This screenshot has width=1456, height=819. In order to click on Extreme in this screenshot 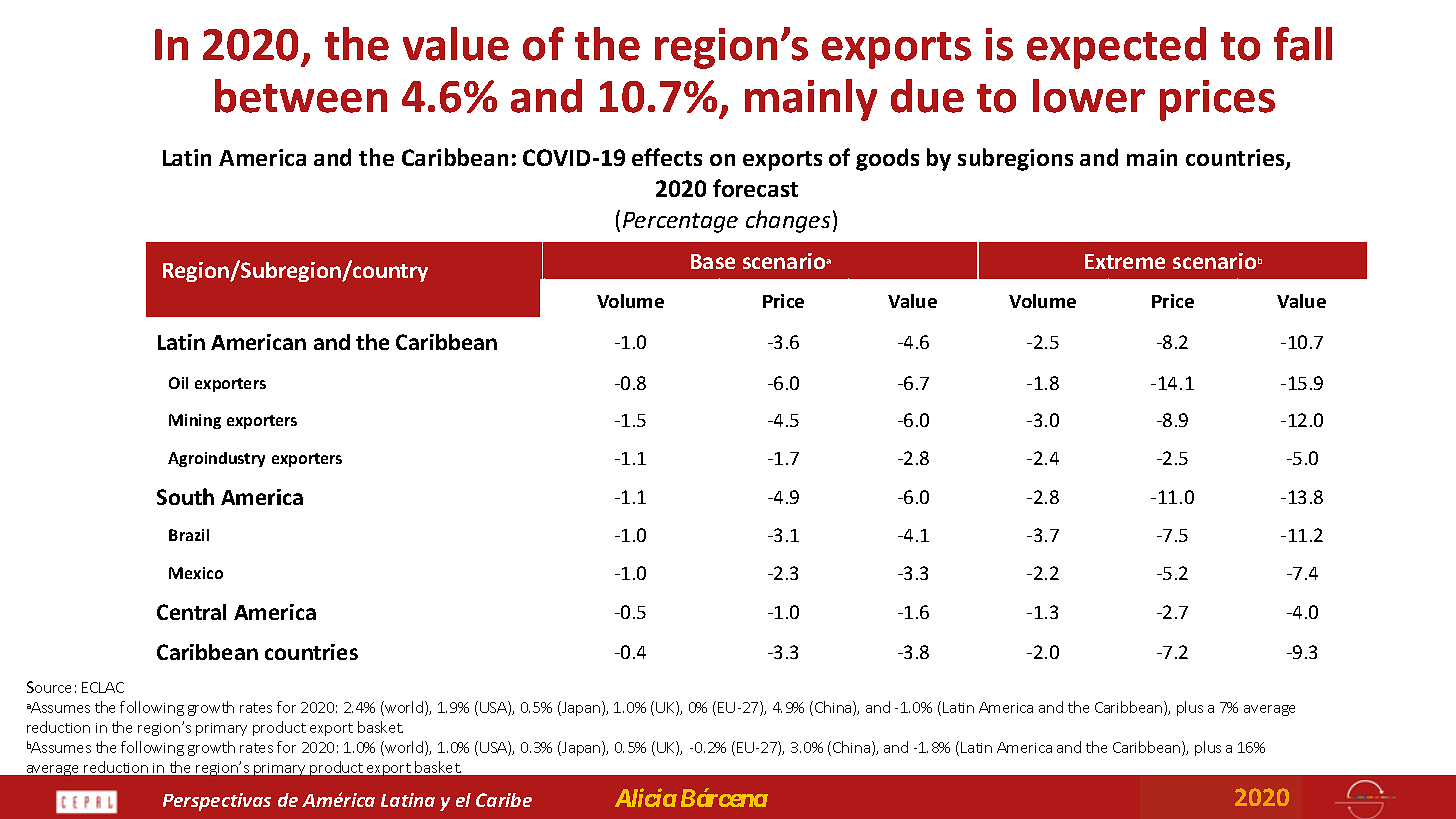, I will do `click(1125, 261)`.
